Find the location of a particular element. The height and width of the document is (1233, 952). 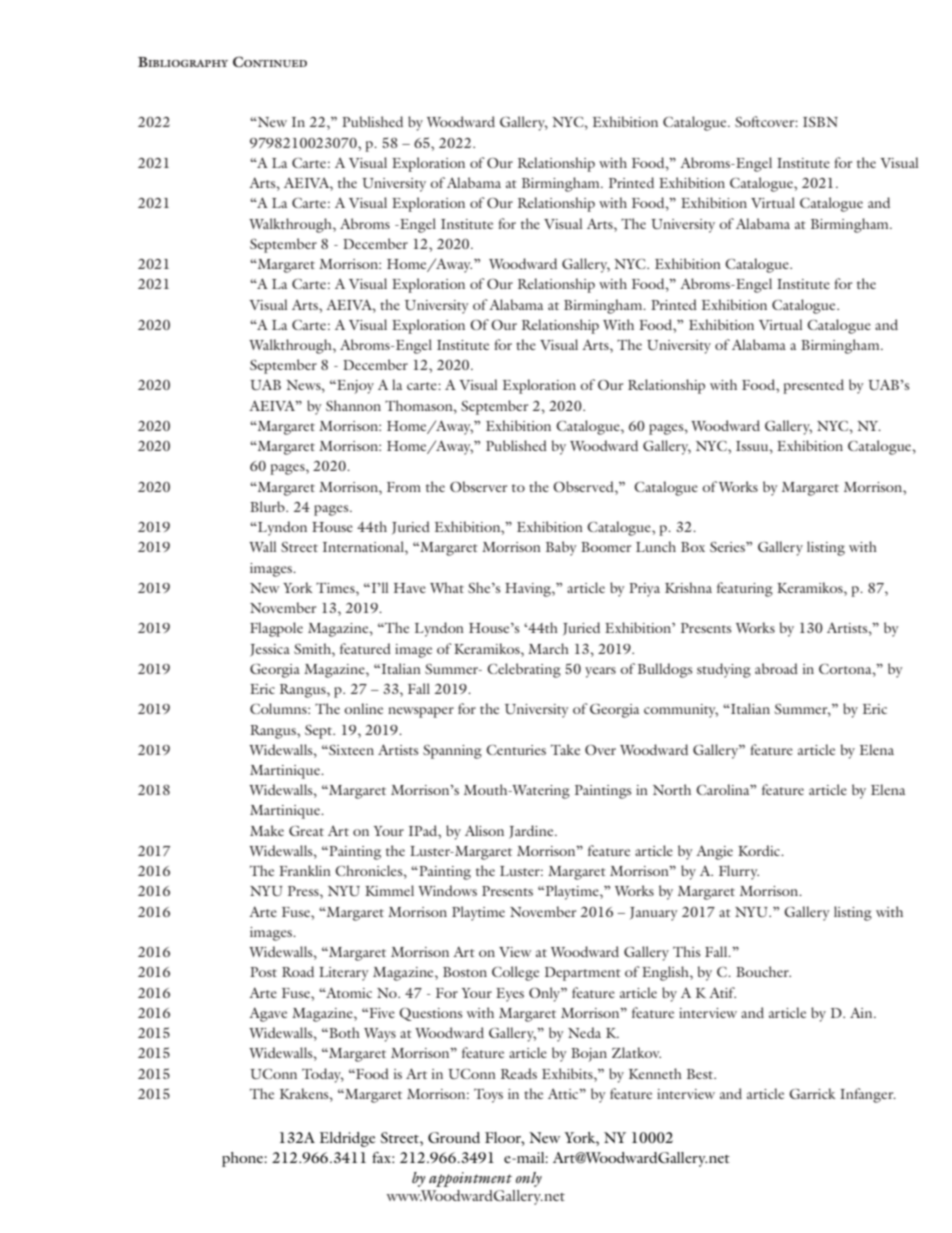

Jardine is located at coordinates (532, 832).
